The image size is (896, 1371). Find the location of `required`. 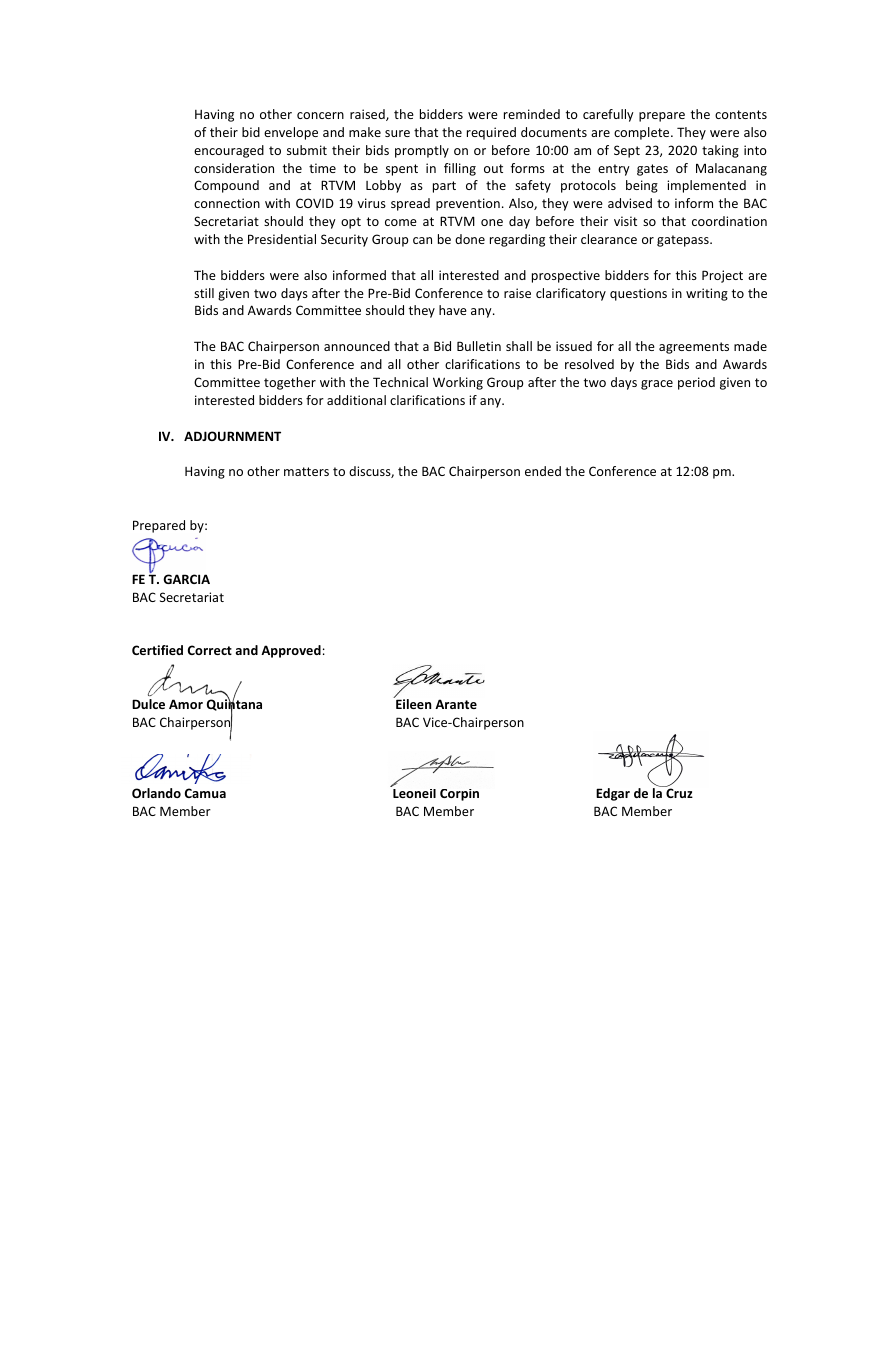

required is located at coordinates (491, 133).
